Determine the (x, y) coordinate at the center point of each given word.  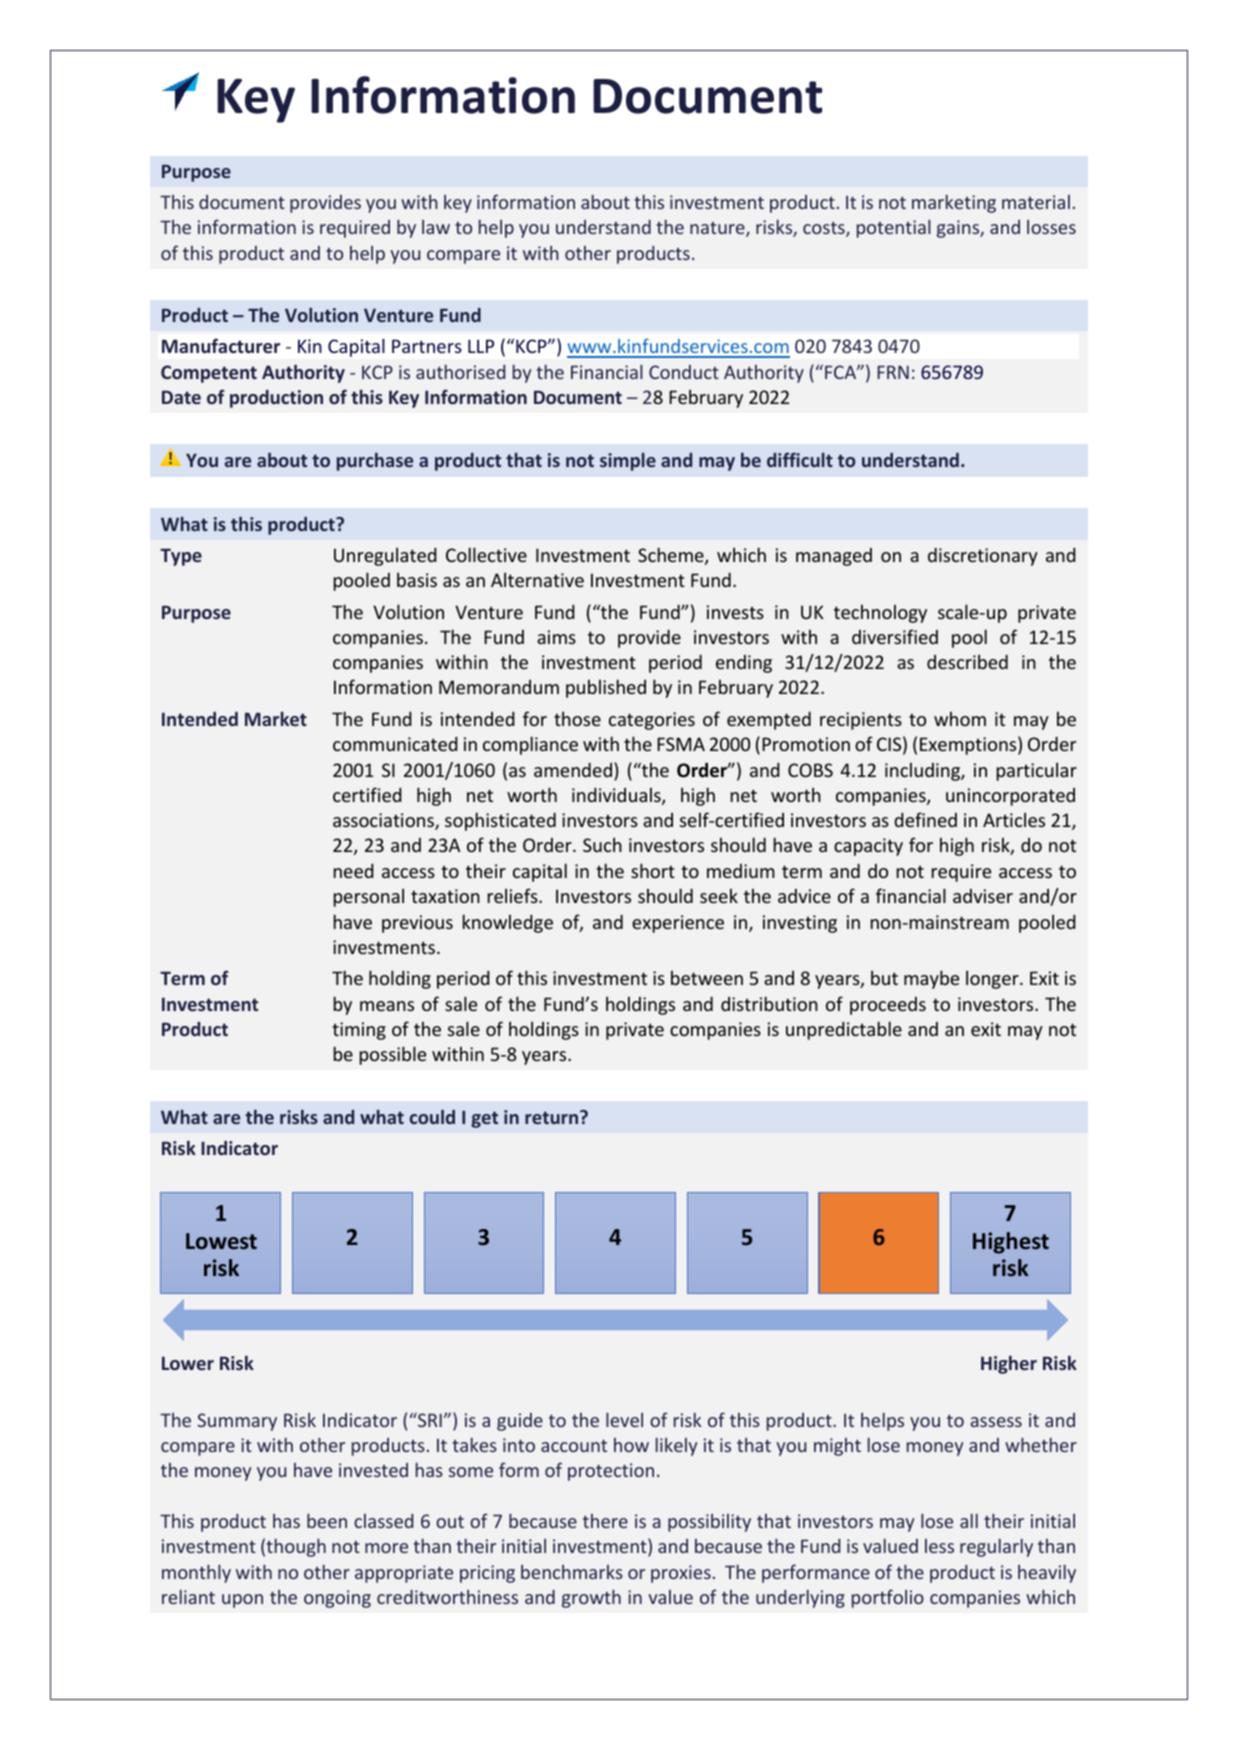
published (606, 688)
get (484, 1119)
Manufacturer (221, 345)
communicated (395, 744)
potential (894, 229)
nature (718, 229)
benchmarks (572, 1572)
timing (359, 1031)
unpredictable (844, 1030)
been (327, 1521)
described (967, 661)
